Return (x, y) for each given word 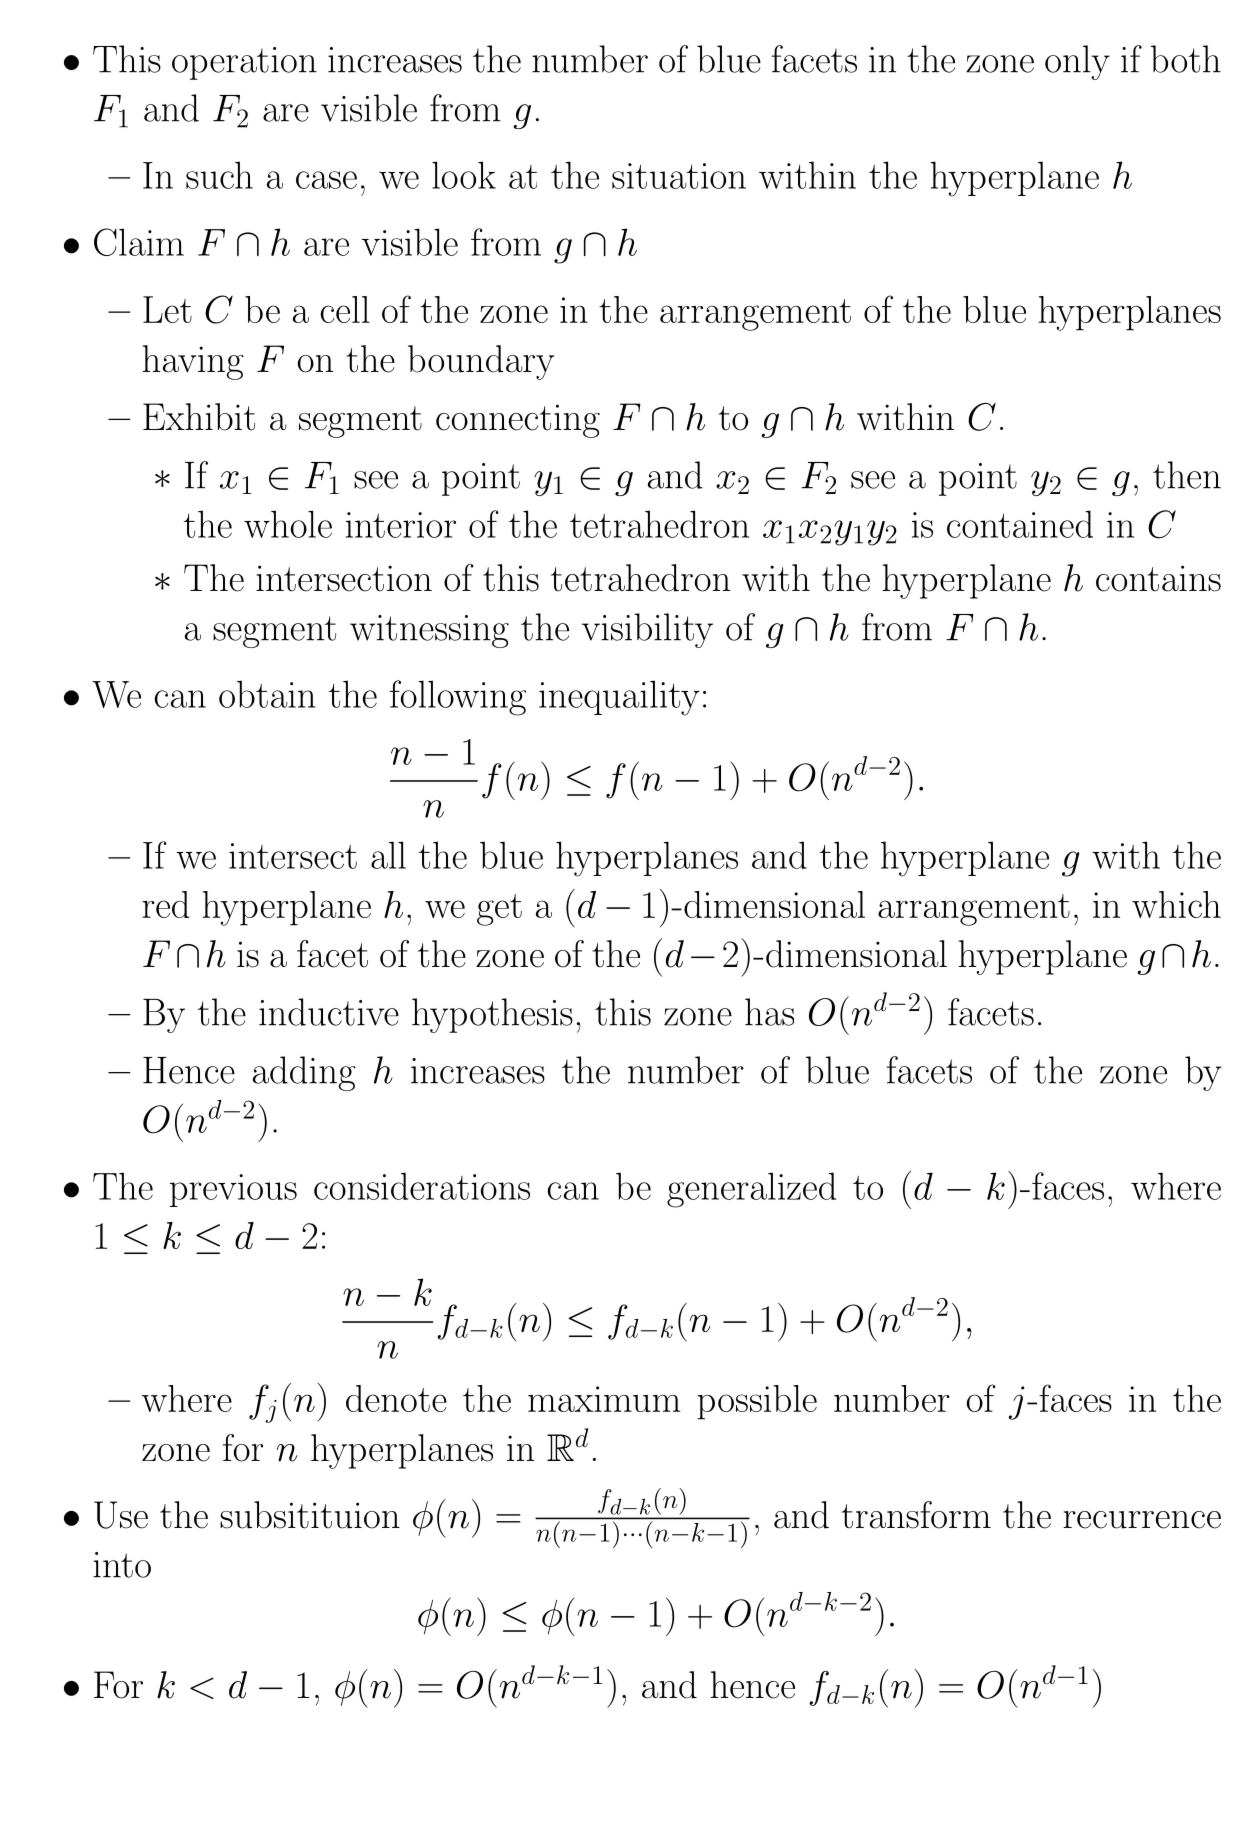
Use (121, 1515)
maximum (604, 1399)
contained (1020, 524)
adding (304, 1073)
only (1077, 62)
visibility (647, 630)
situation (679, 176)
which (1176, 904)
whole (288, 524)
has (769, 1012)
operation (244, 63)
